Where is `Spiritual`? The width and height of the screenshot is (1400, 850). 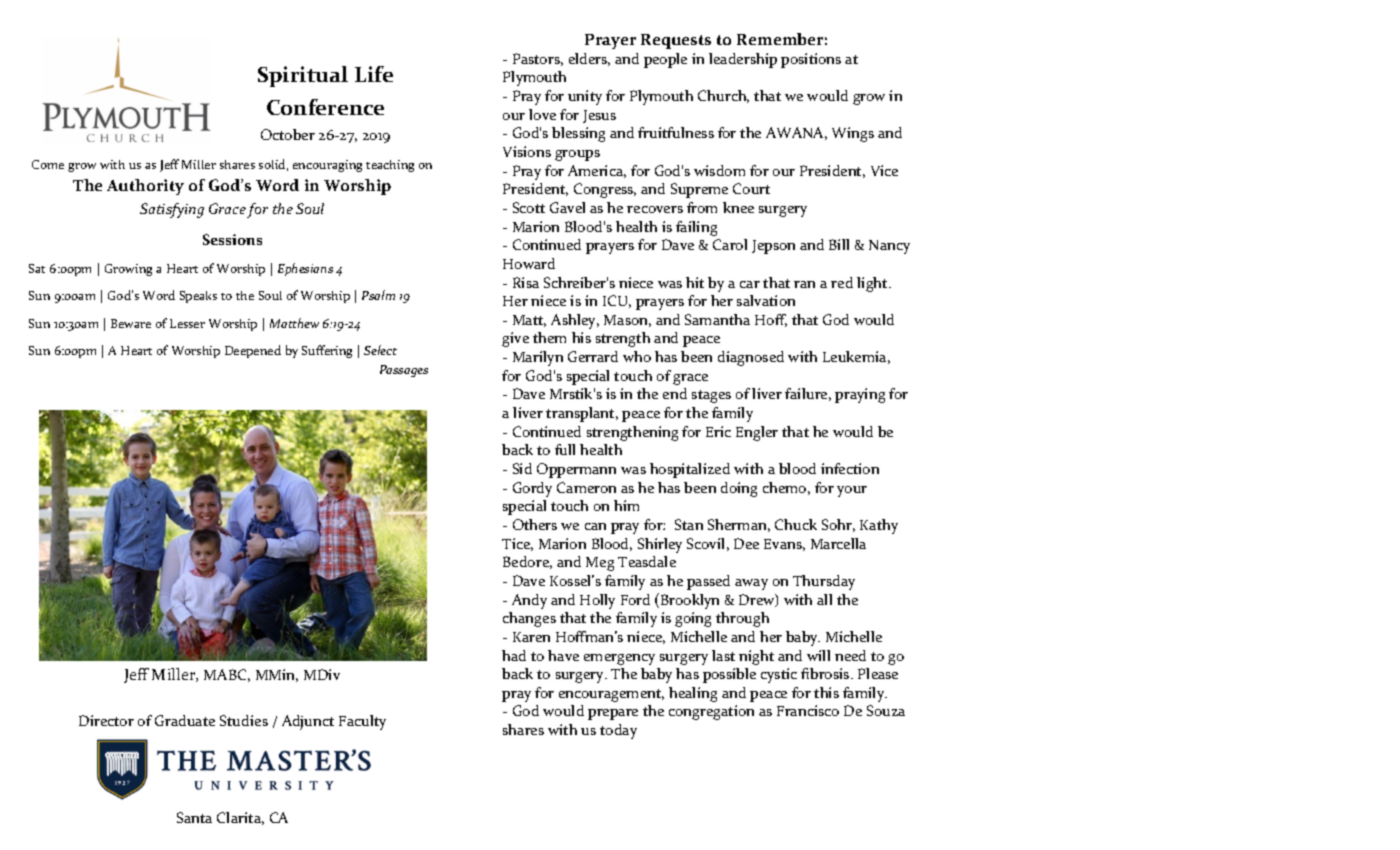 Spiritual is located at coordinates (303, 76).
